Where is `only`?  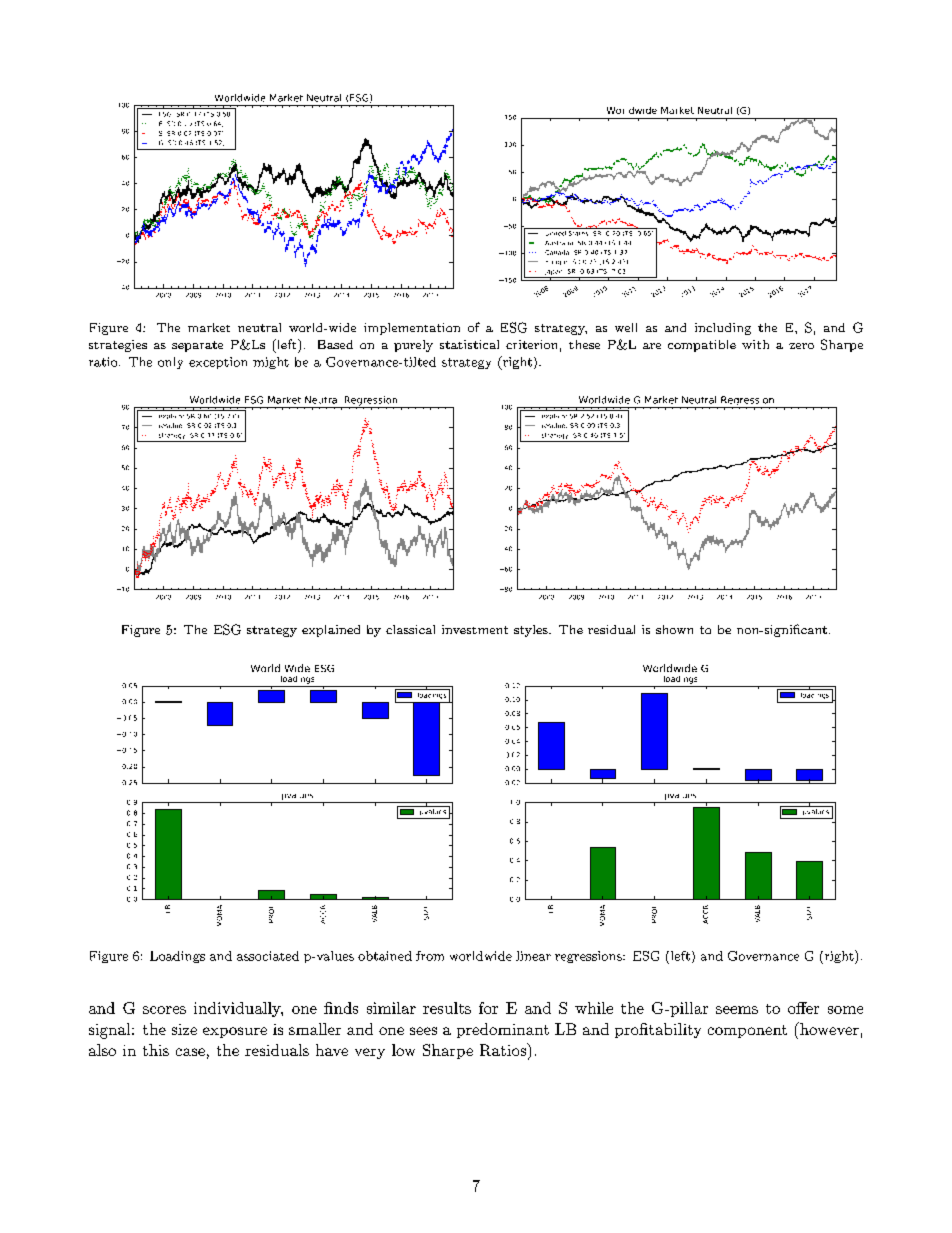 only is located at coordinates (170, 363).
